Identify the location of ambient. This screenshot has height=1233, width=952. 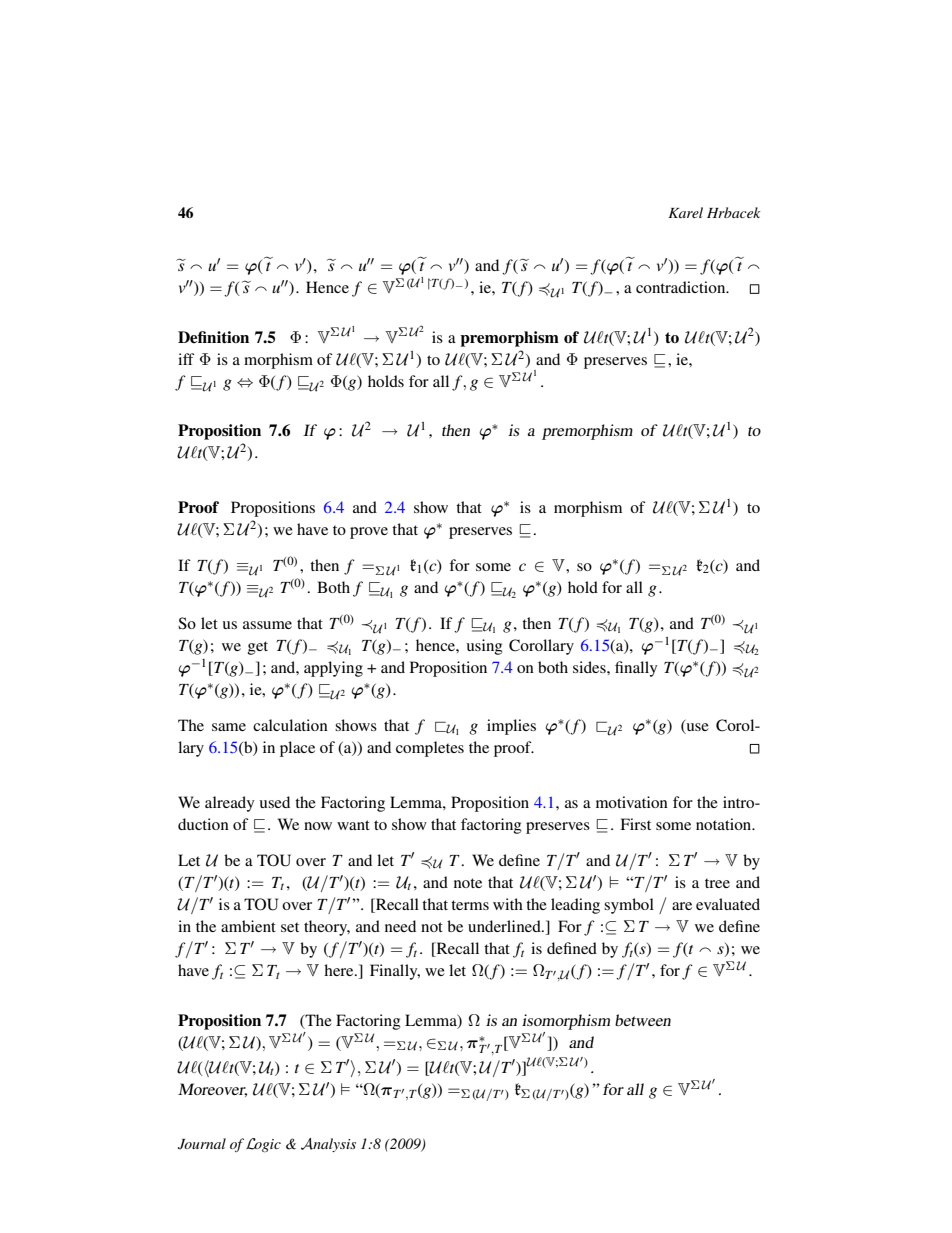
(248, 926).
